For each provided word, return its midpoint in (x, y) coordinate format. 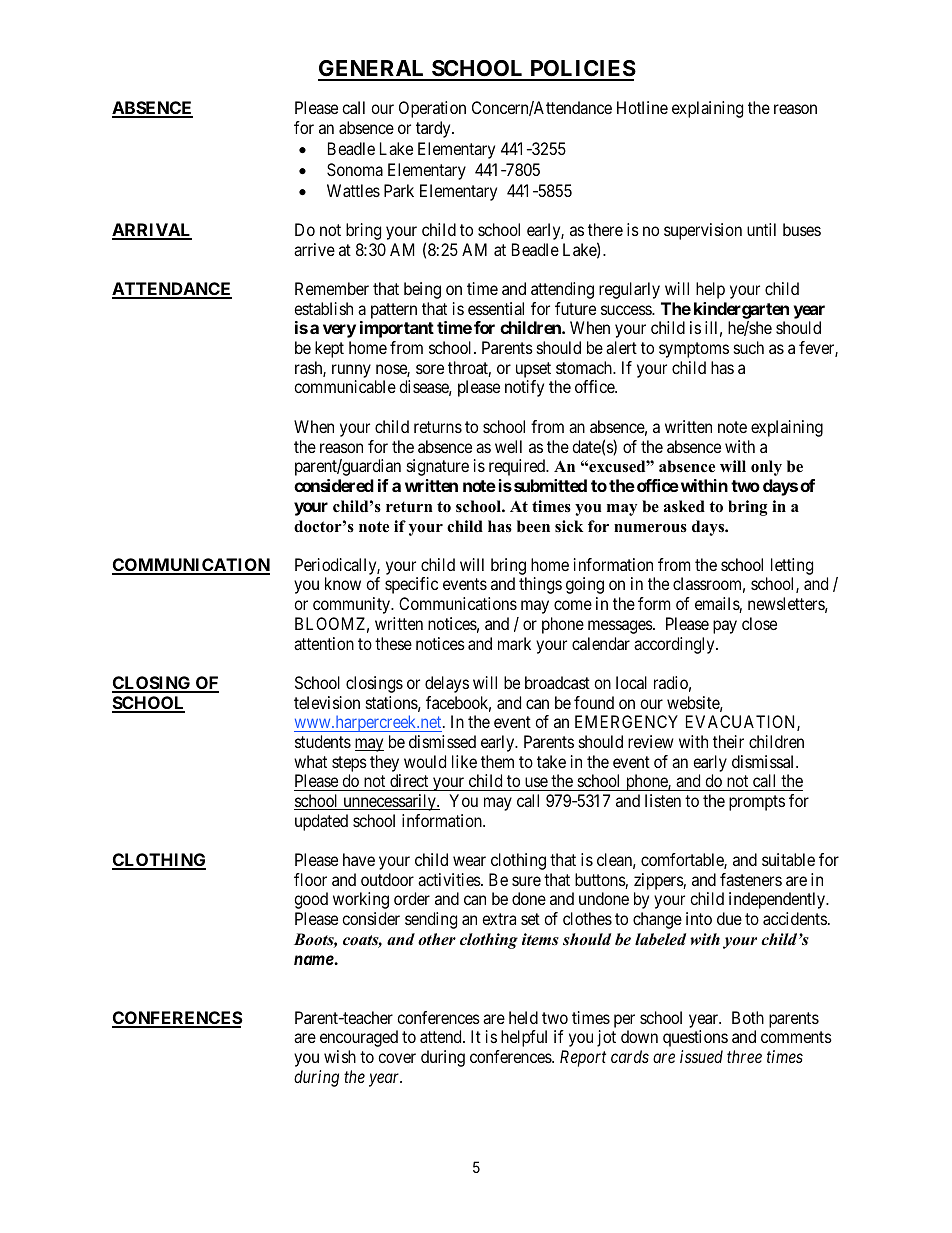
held (523, 1017)
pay (725, 627)
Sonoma (355, 169)
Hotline (642, 107)
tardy (434, 129)
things (540, 585)
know (343, 583)
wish (340, 1056)
